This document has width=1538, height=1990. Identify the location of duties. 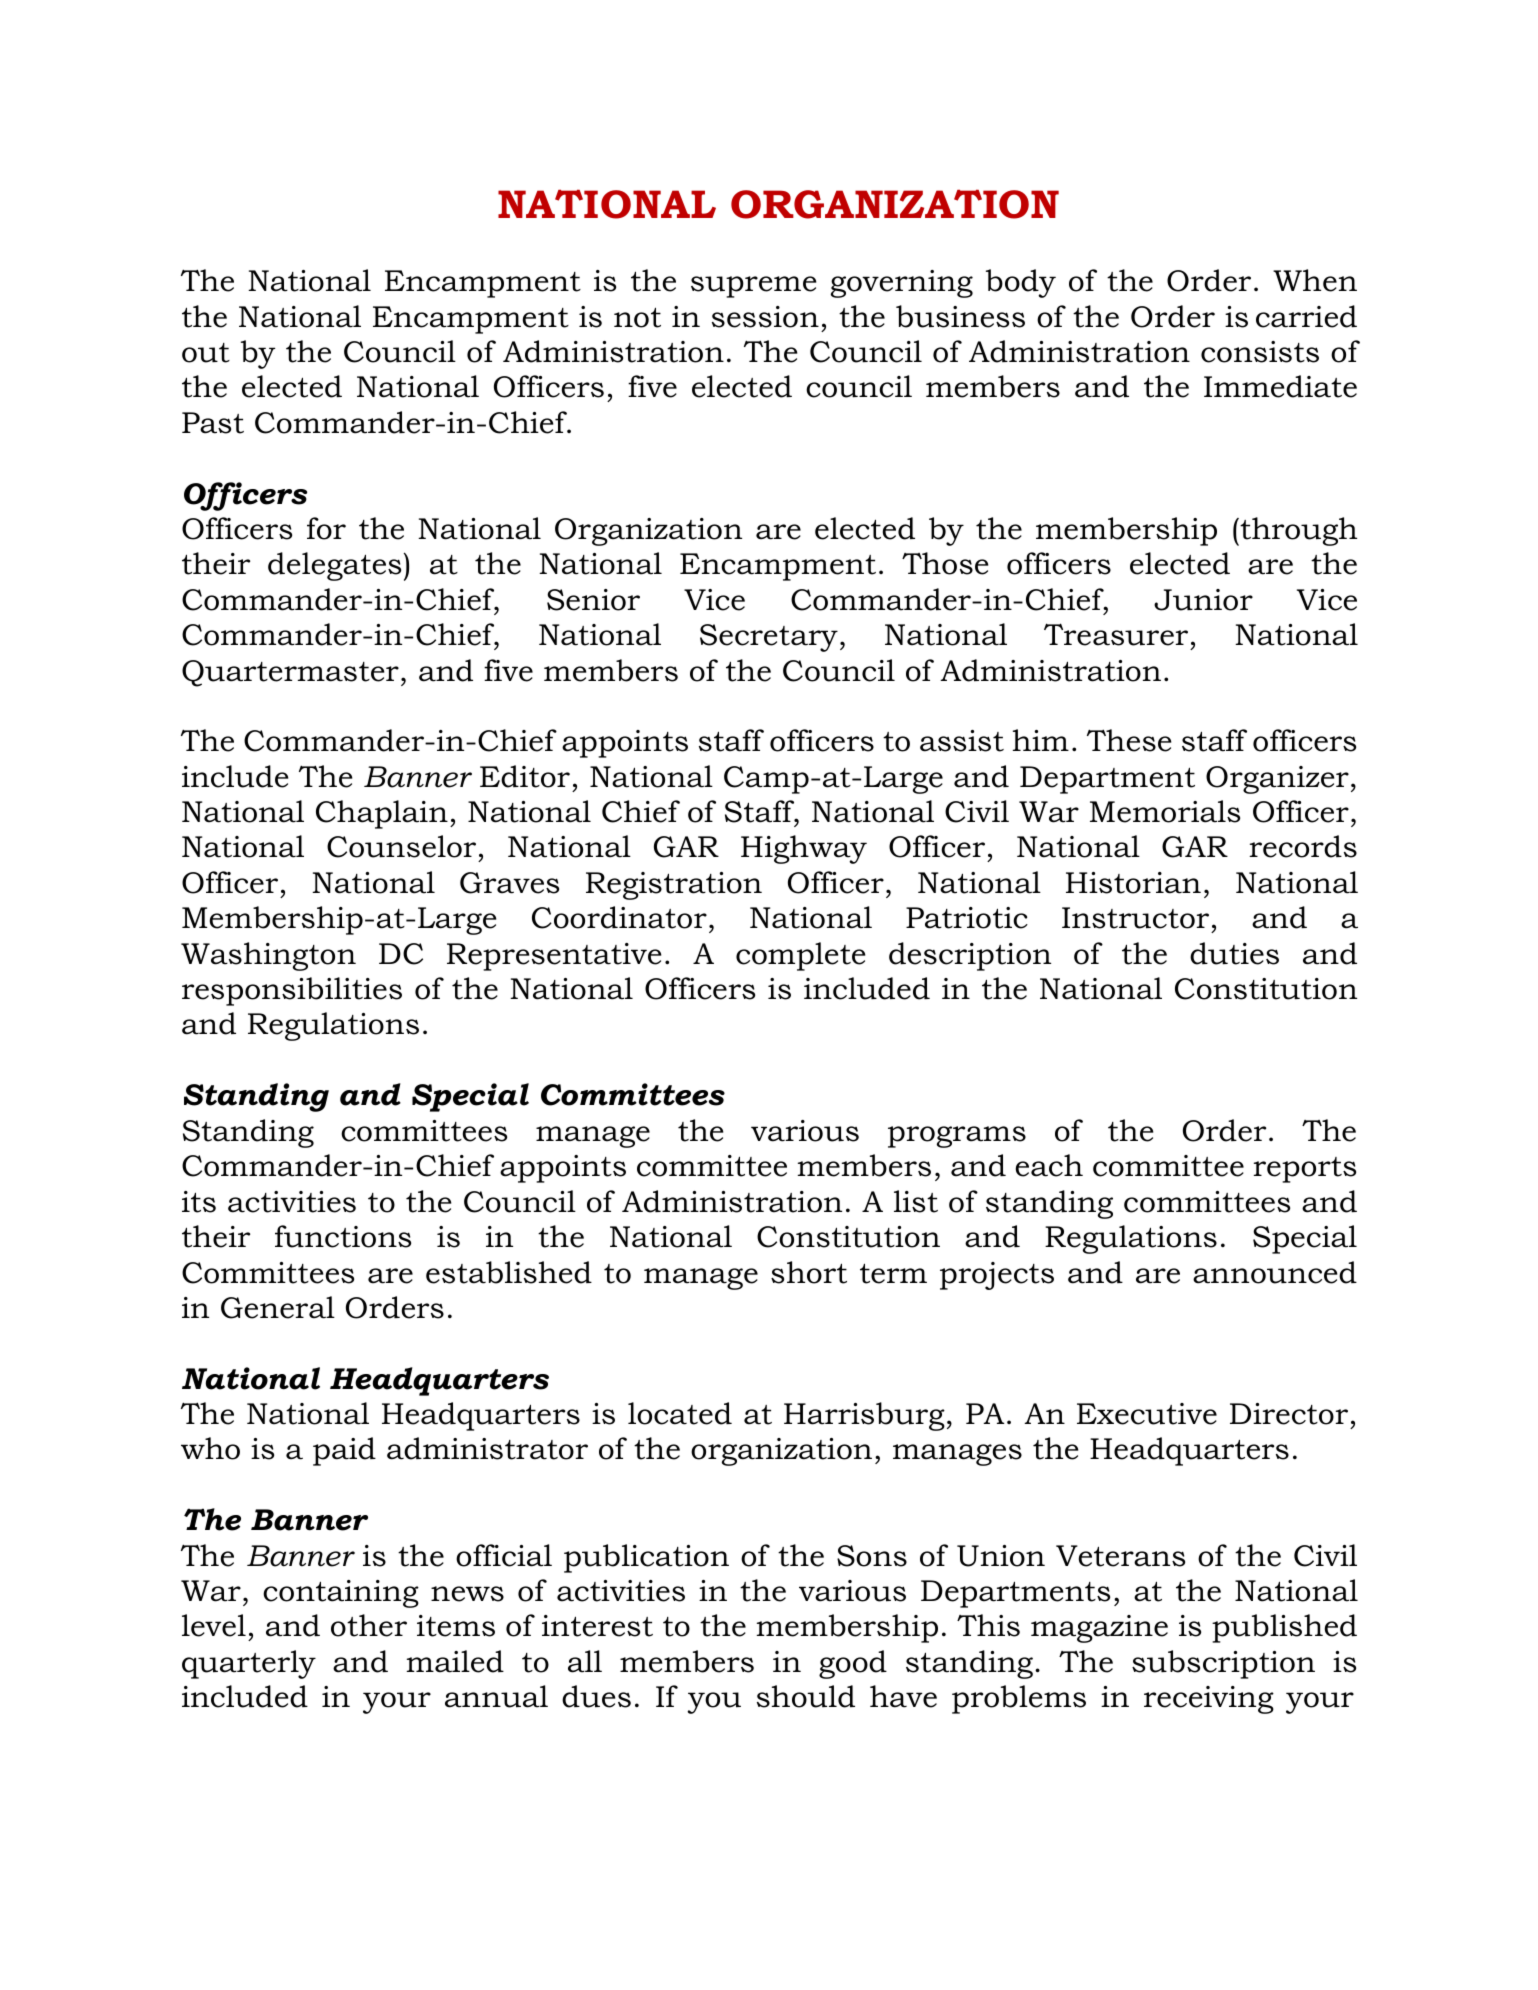
(1234, 953).
